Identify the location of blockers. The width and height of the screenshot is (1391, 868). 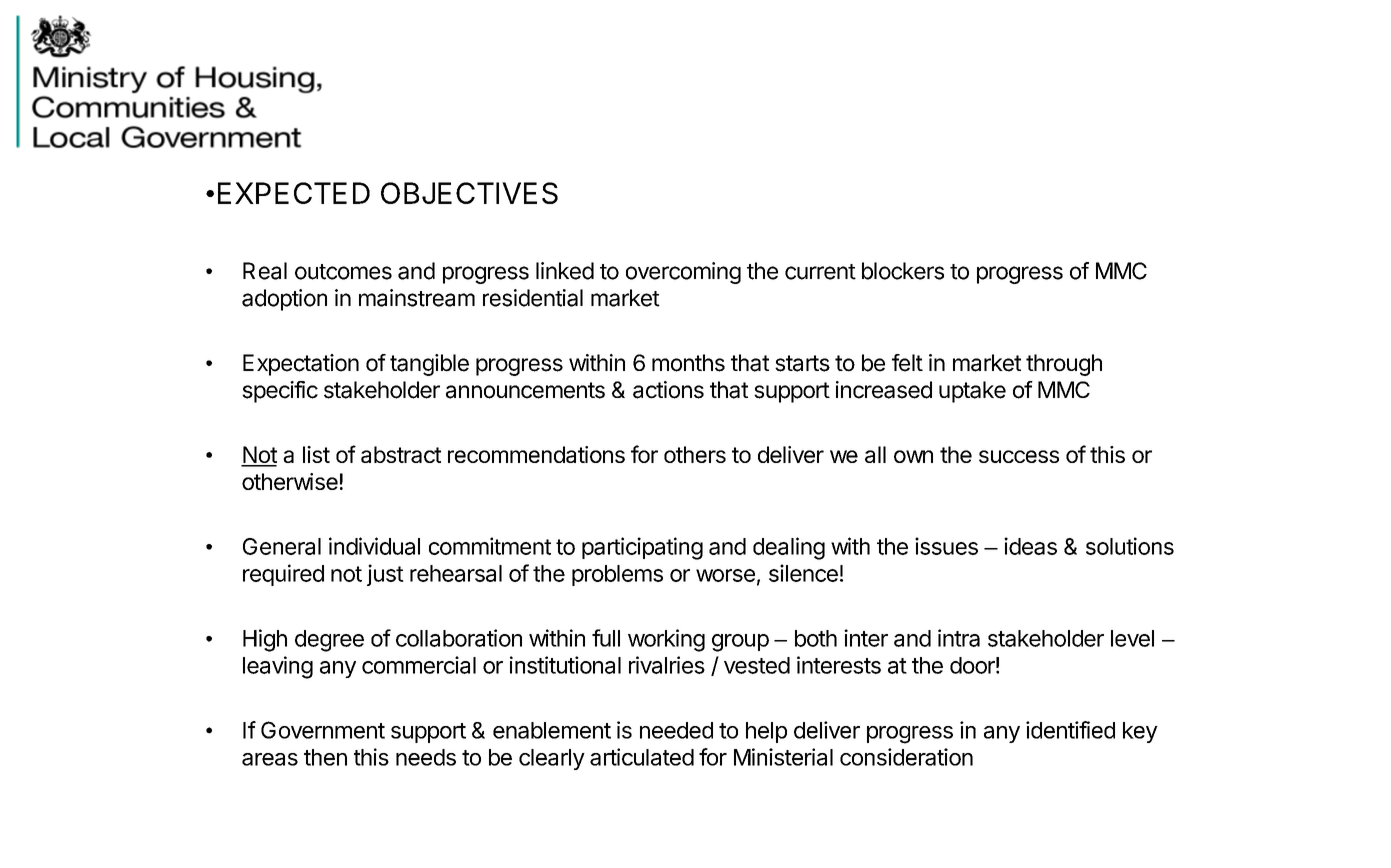
(903, 271).
